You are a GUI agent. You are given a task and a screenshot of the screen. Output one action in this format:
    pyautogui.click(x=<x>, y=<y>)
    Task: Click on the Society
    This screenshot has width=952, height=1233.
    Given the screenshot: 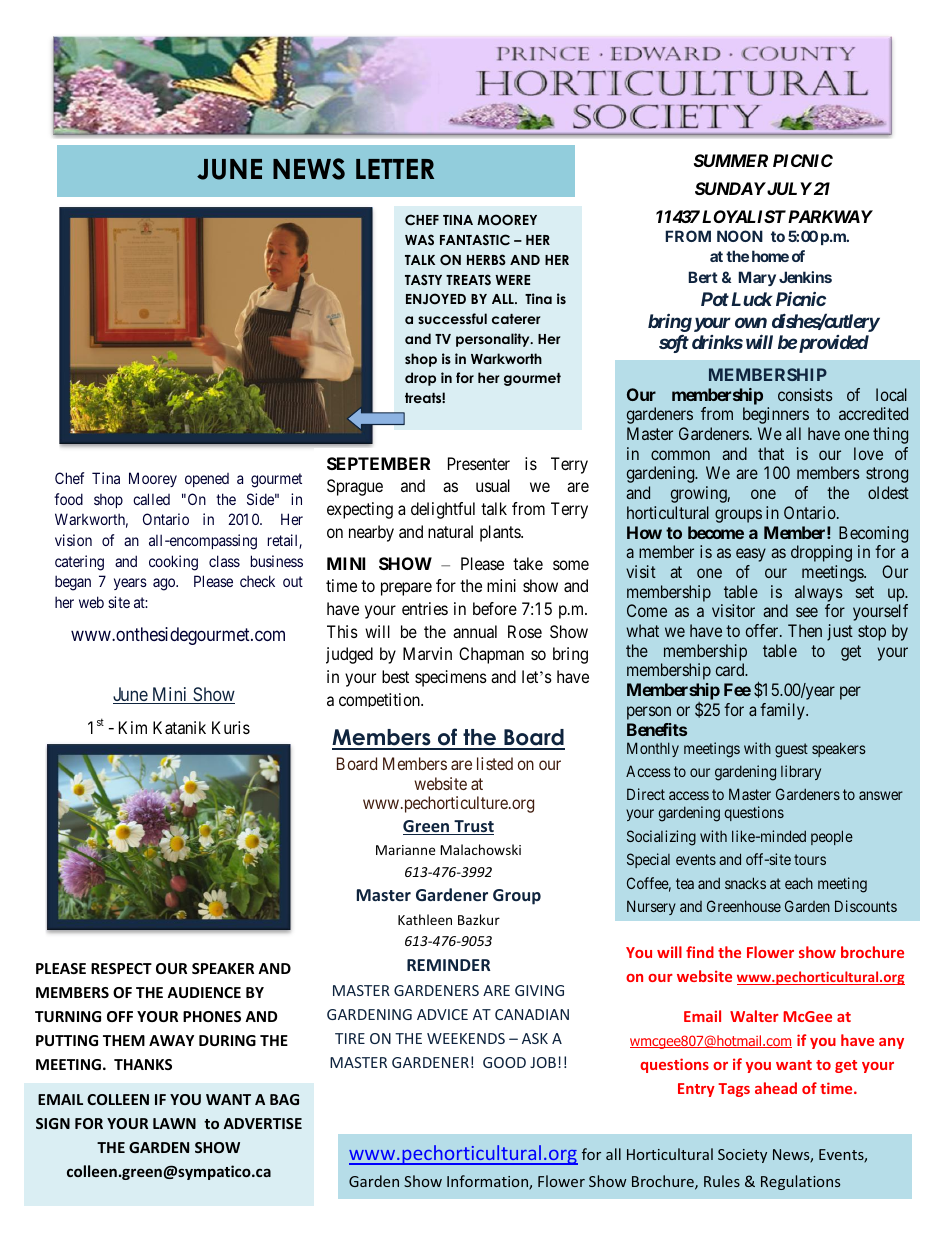 What is the action you would take?
    pyautogui.click(x=742, y=1156)
